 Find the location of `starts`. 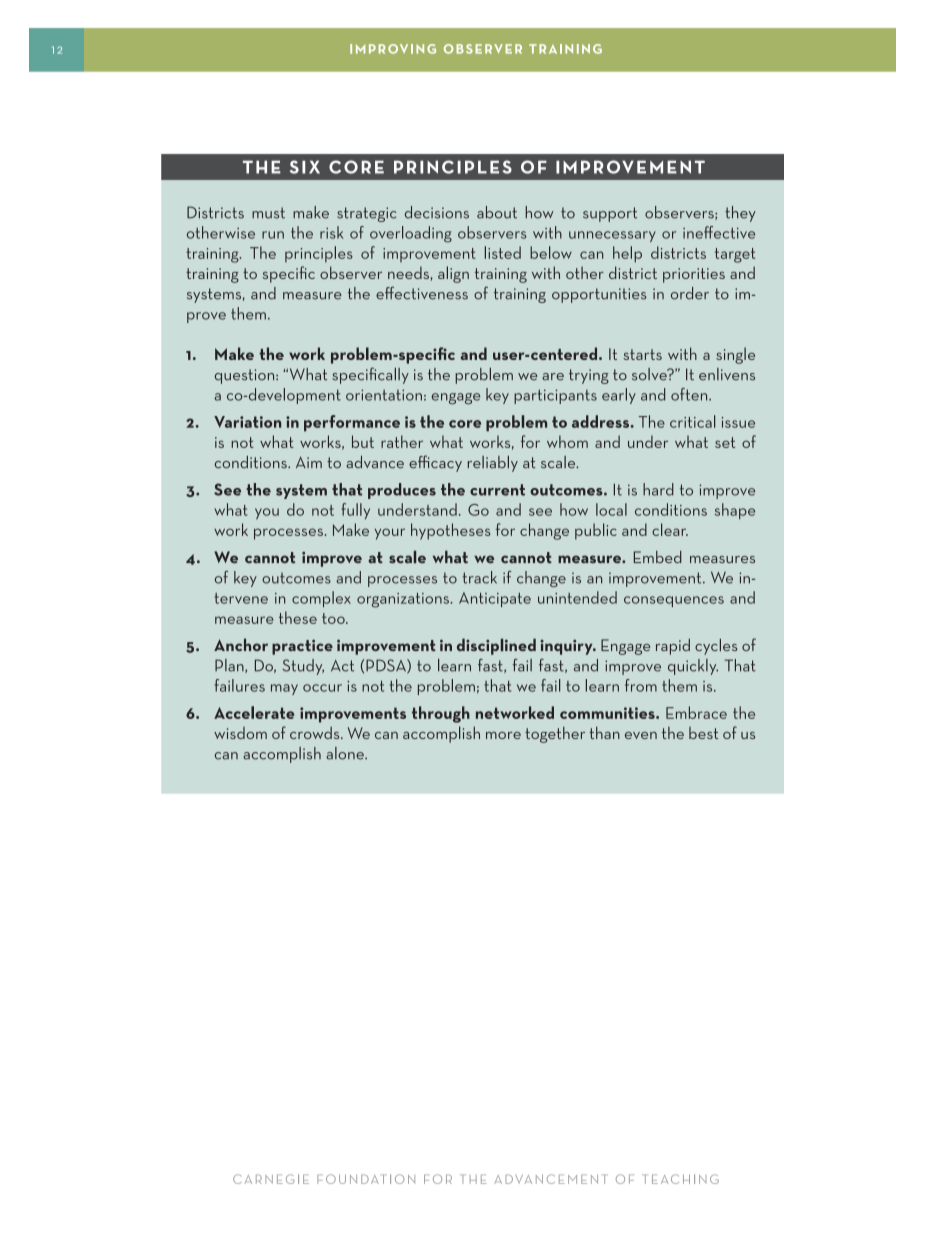

starts is located at coordinates (642, 354).
